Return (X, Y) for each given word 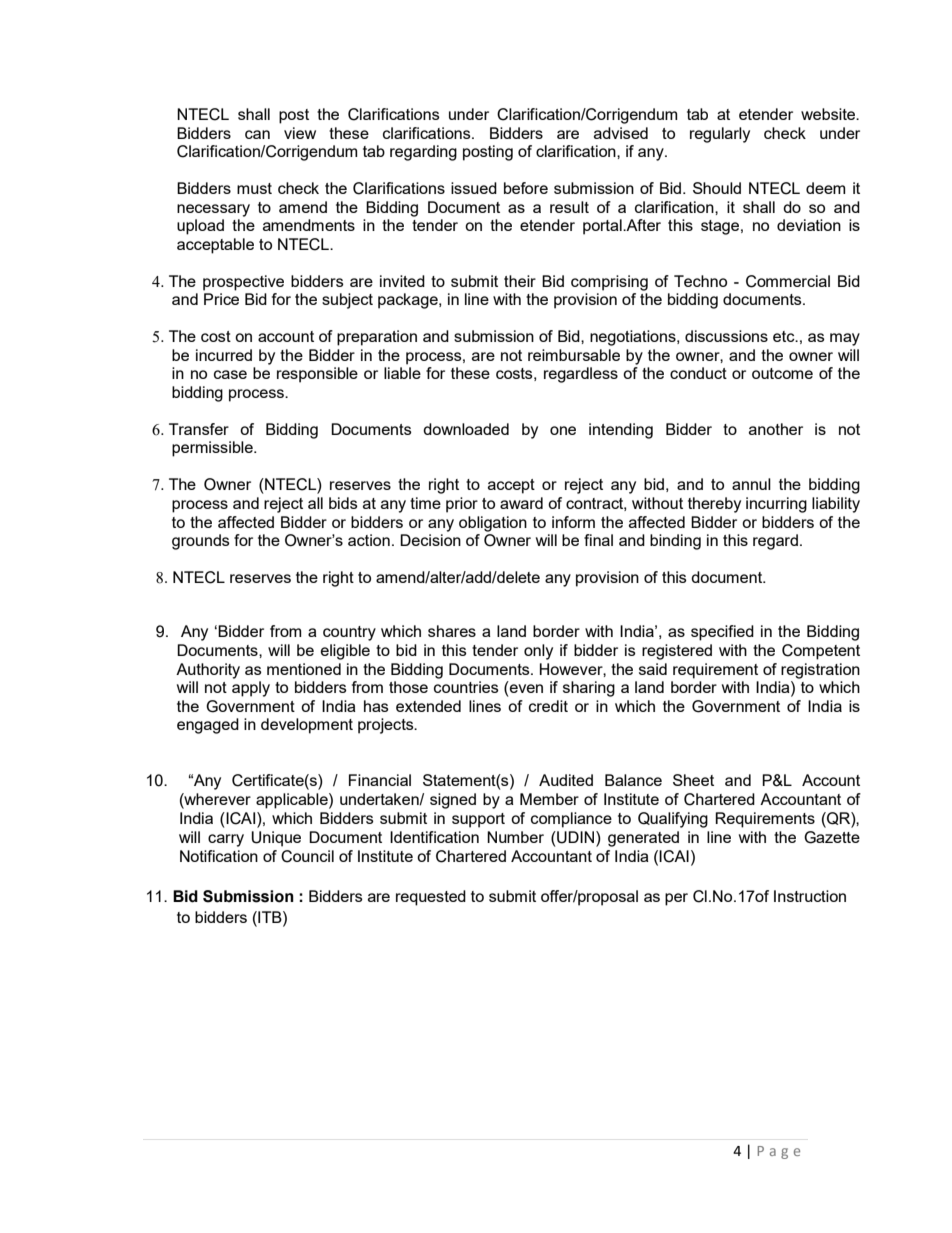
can (257, 134)
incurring (776, 505)
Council (307, 856)
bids (343, 503)
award (521, 503)
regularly (720, 135)
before (526, 188)
